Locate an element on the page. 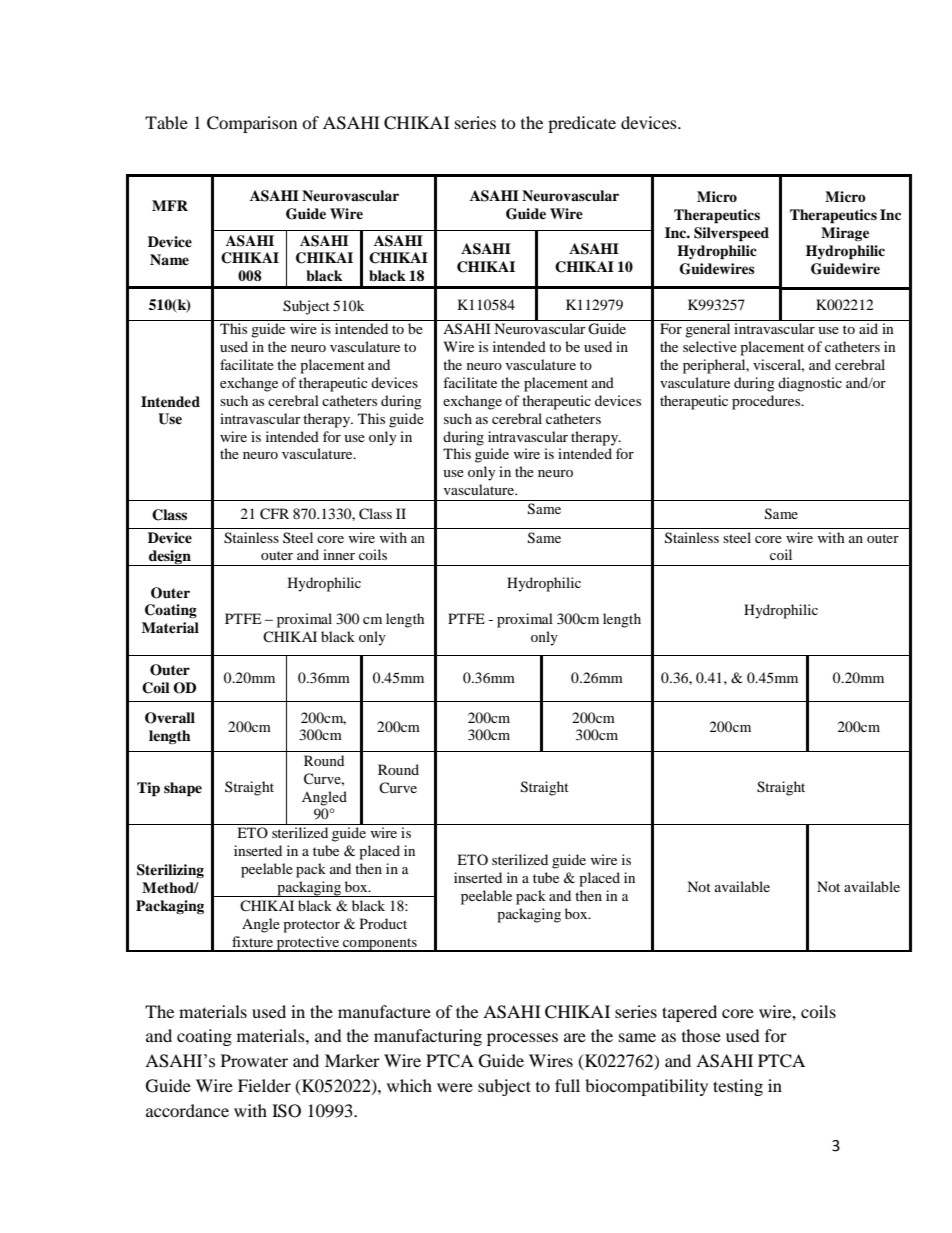 The width and height of the document is (952, 1233). inner is located at coordinates (339, 554).
